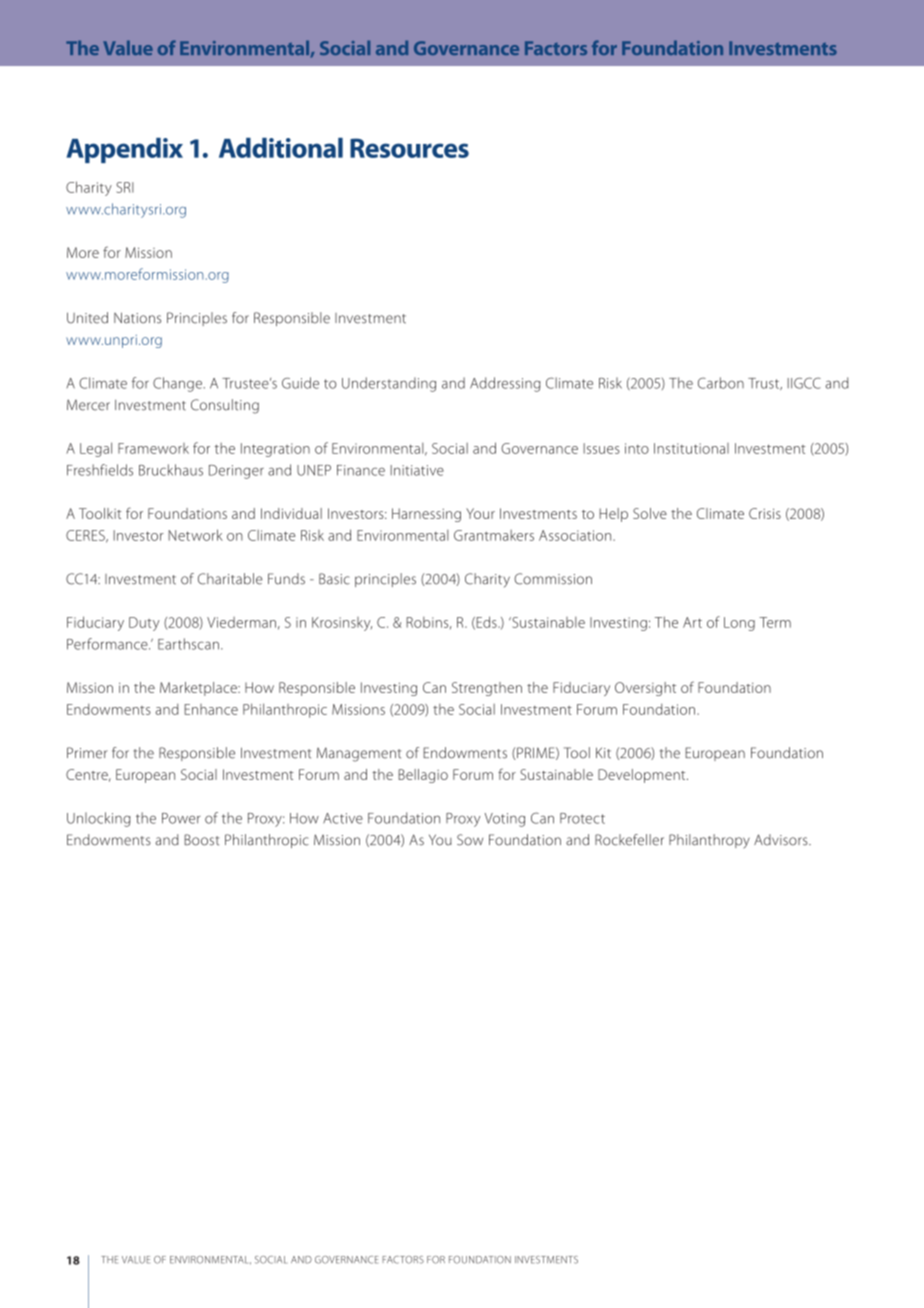 The height and width of the screenshot is (1308, 924). I want to click on Solve, so click(650, 513).
